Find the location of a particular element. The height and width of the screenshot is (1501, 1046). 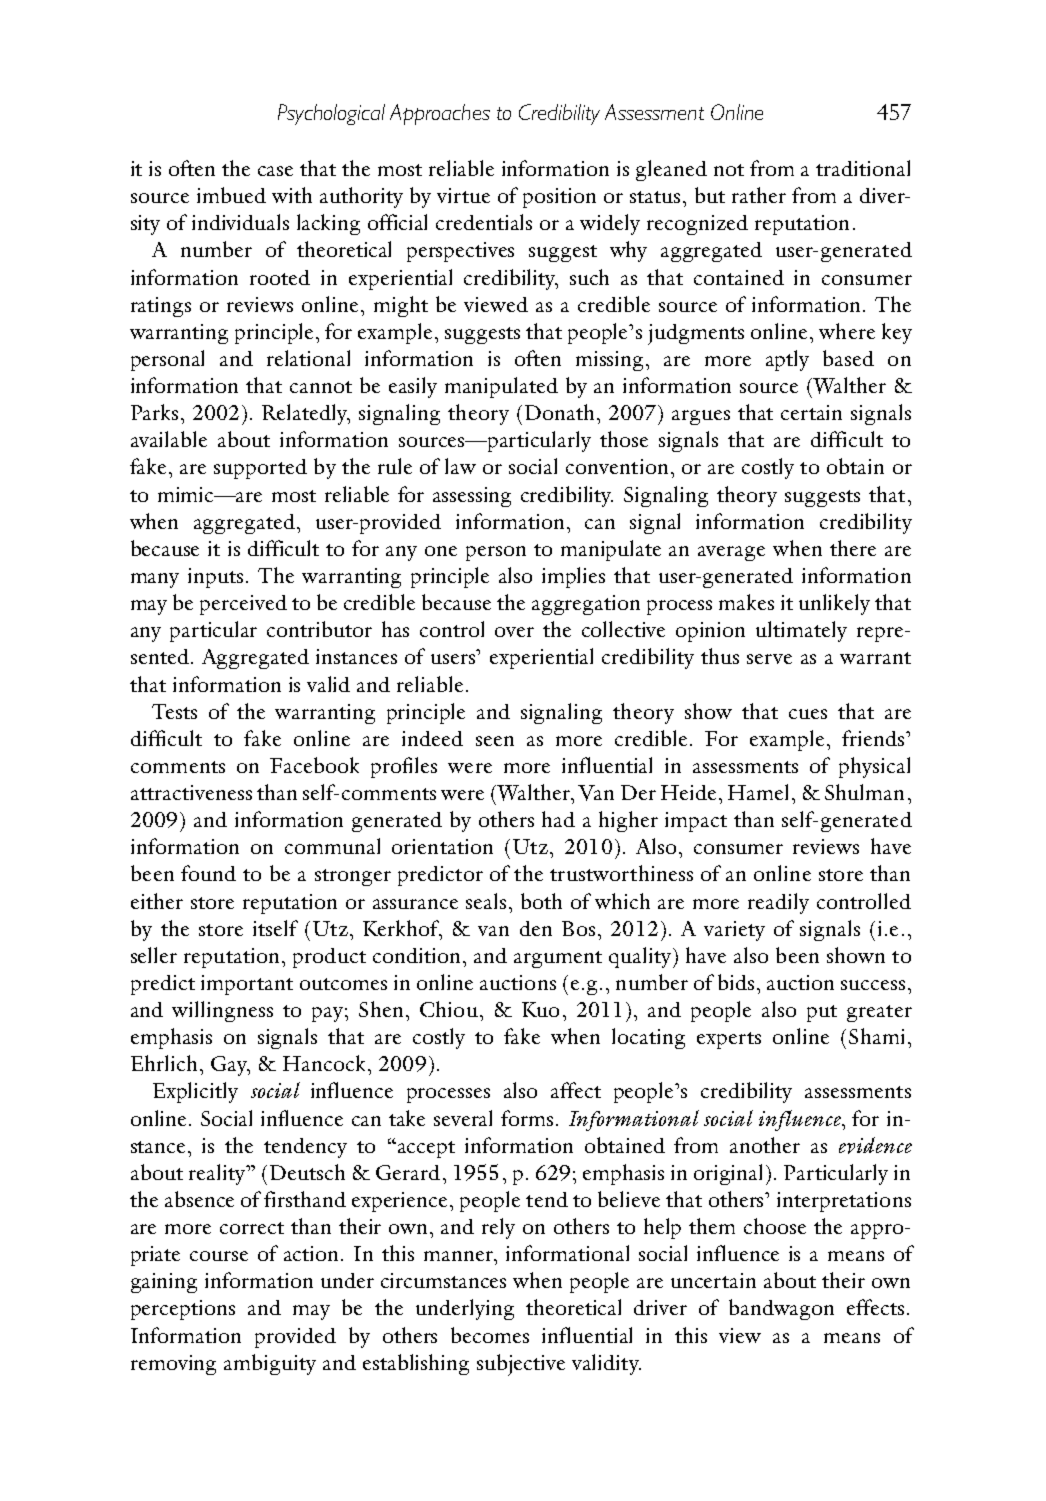

Shami is located at coordinates (876, 1036).
